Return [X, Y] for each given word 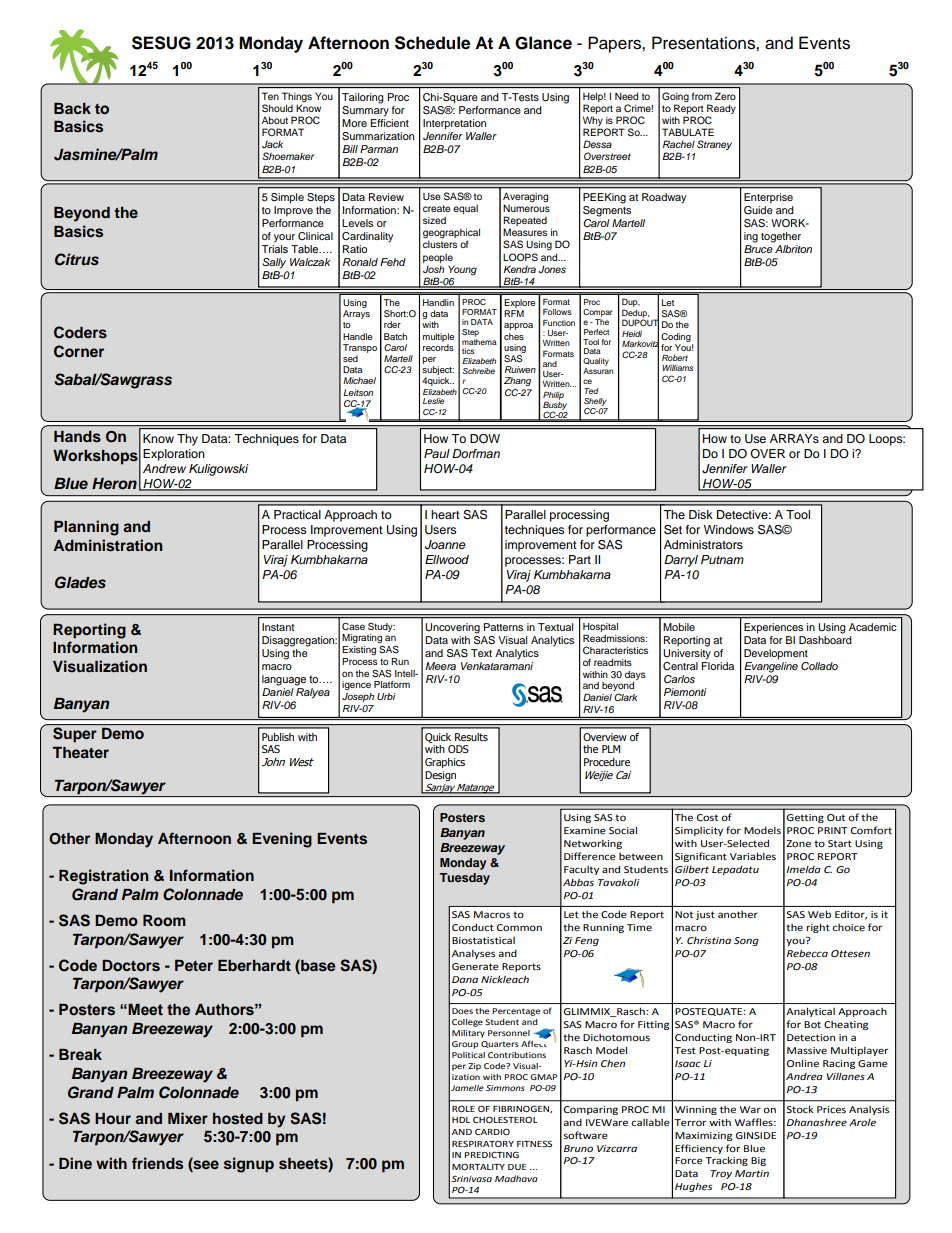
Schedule [432, 43]
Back [72, 108]
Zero [725, 96]
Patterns [503, 627]
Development [776, 654]
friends [157, 1163]
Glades [80, 582]
